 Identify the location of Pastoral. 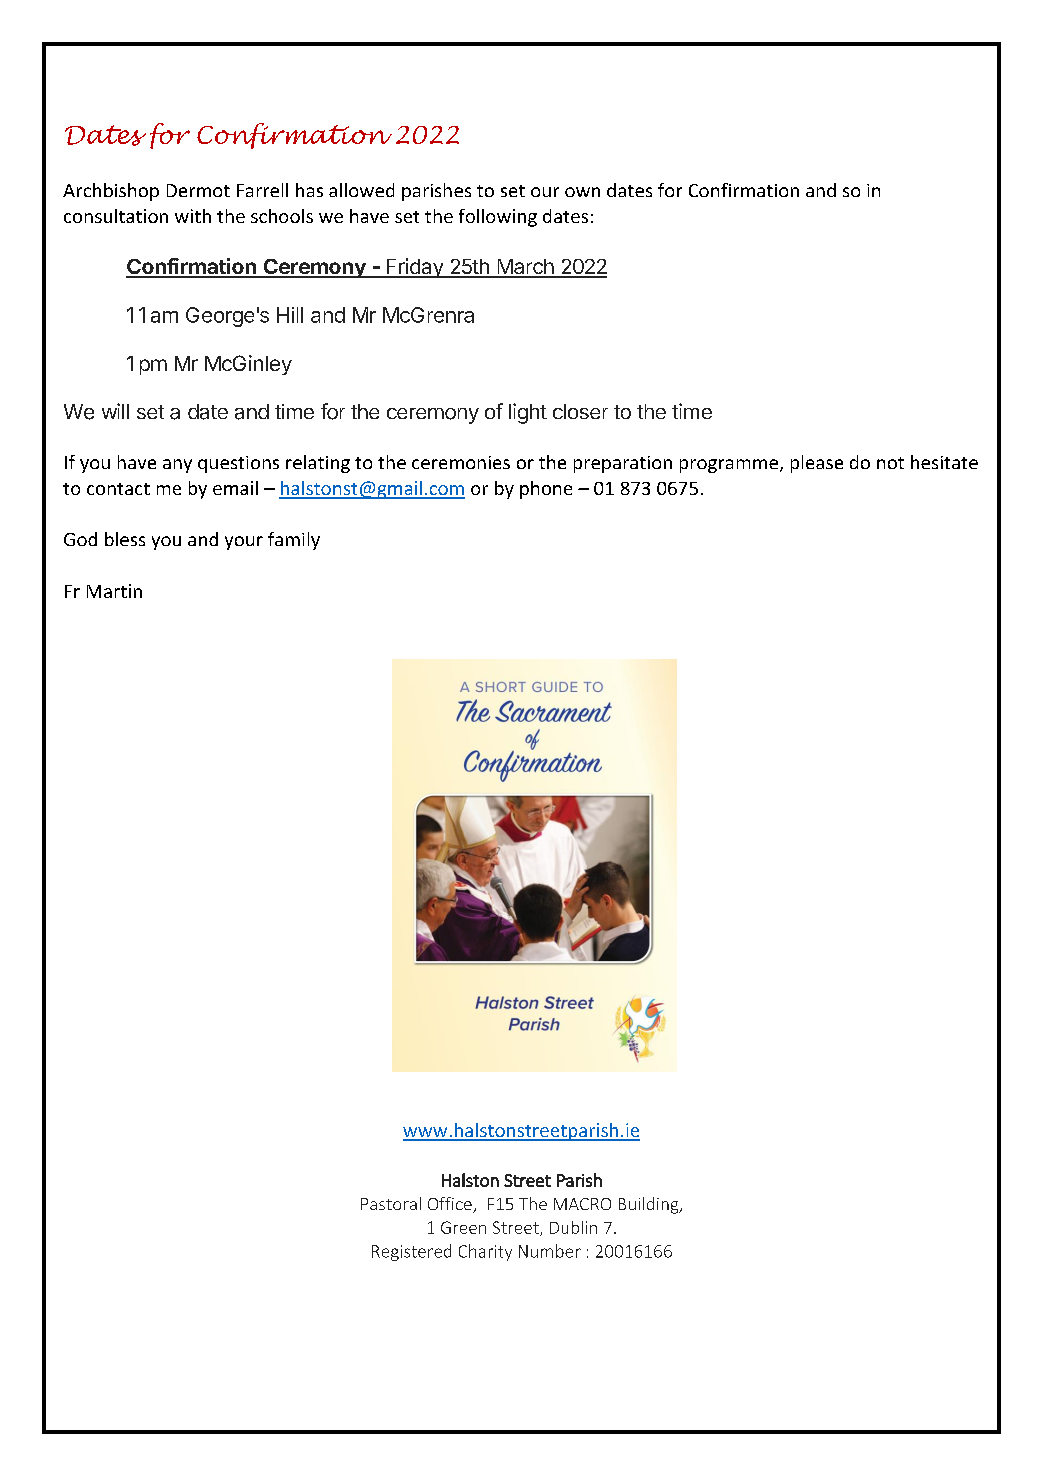
(391, 1203).
